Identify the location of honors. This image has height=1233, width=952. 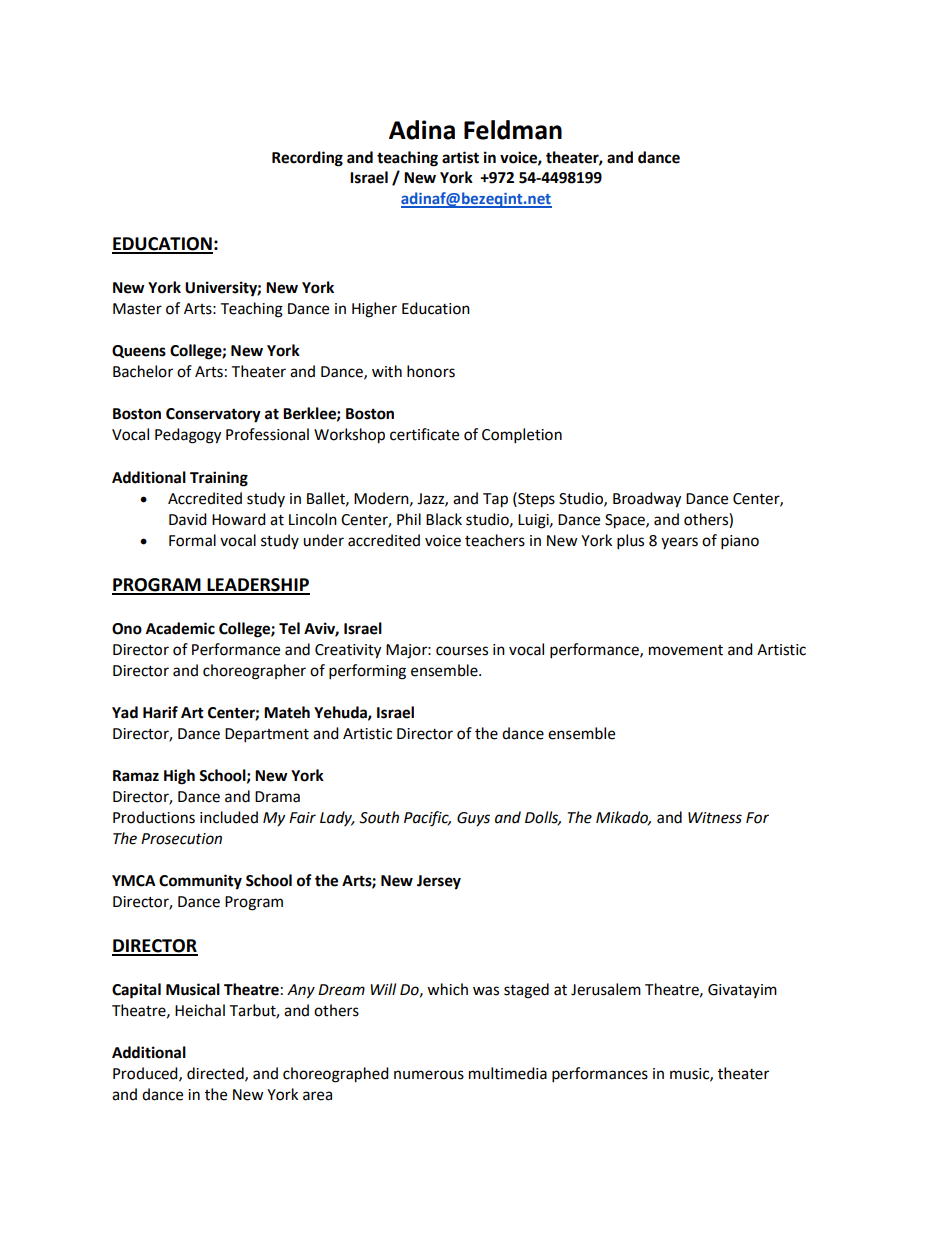
(431, 371).
